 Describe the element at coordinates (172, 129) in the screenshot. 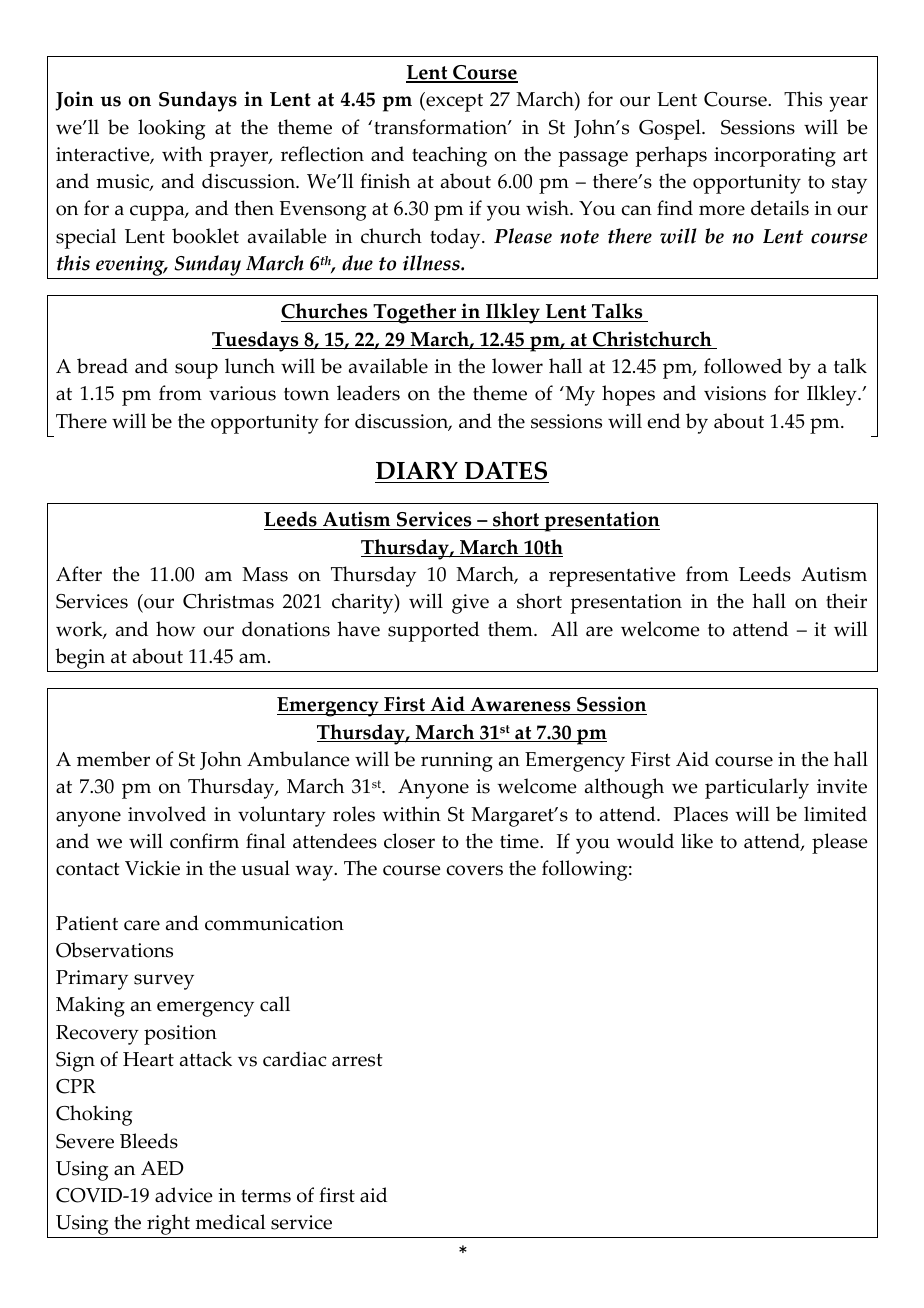

I see `looking` at that location.
